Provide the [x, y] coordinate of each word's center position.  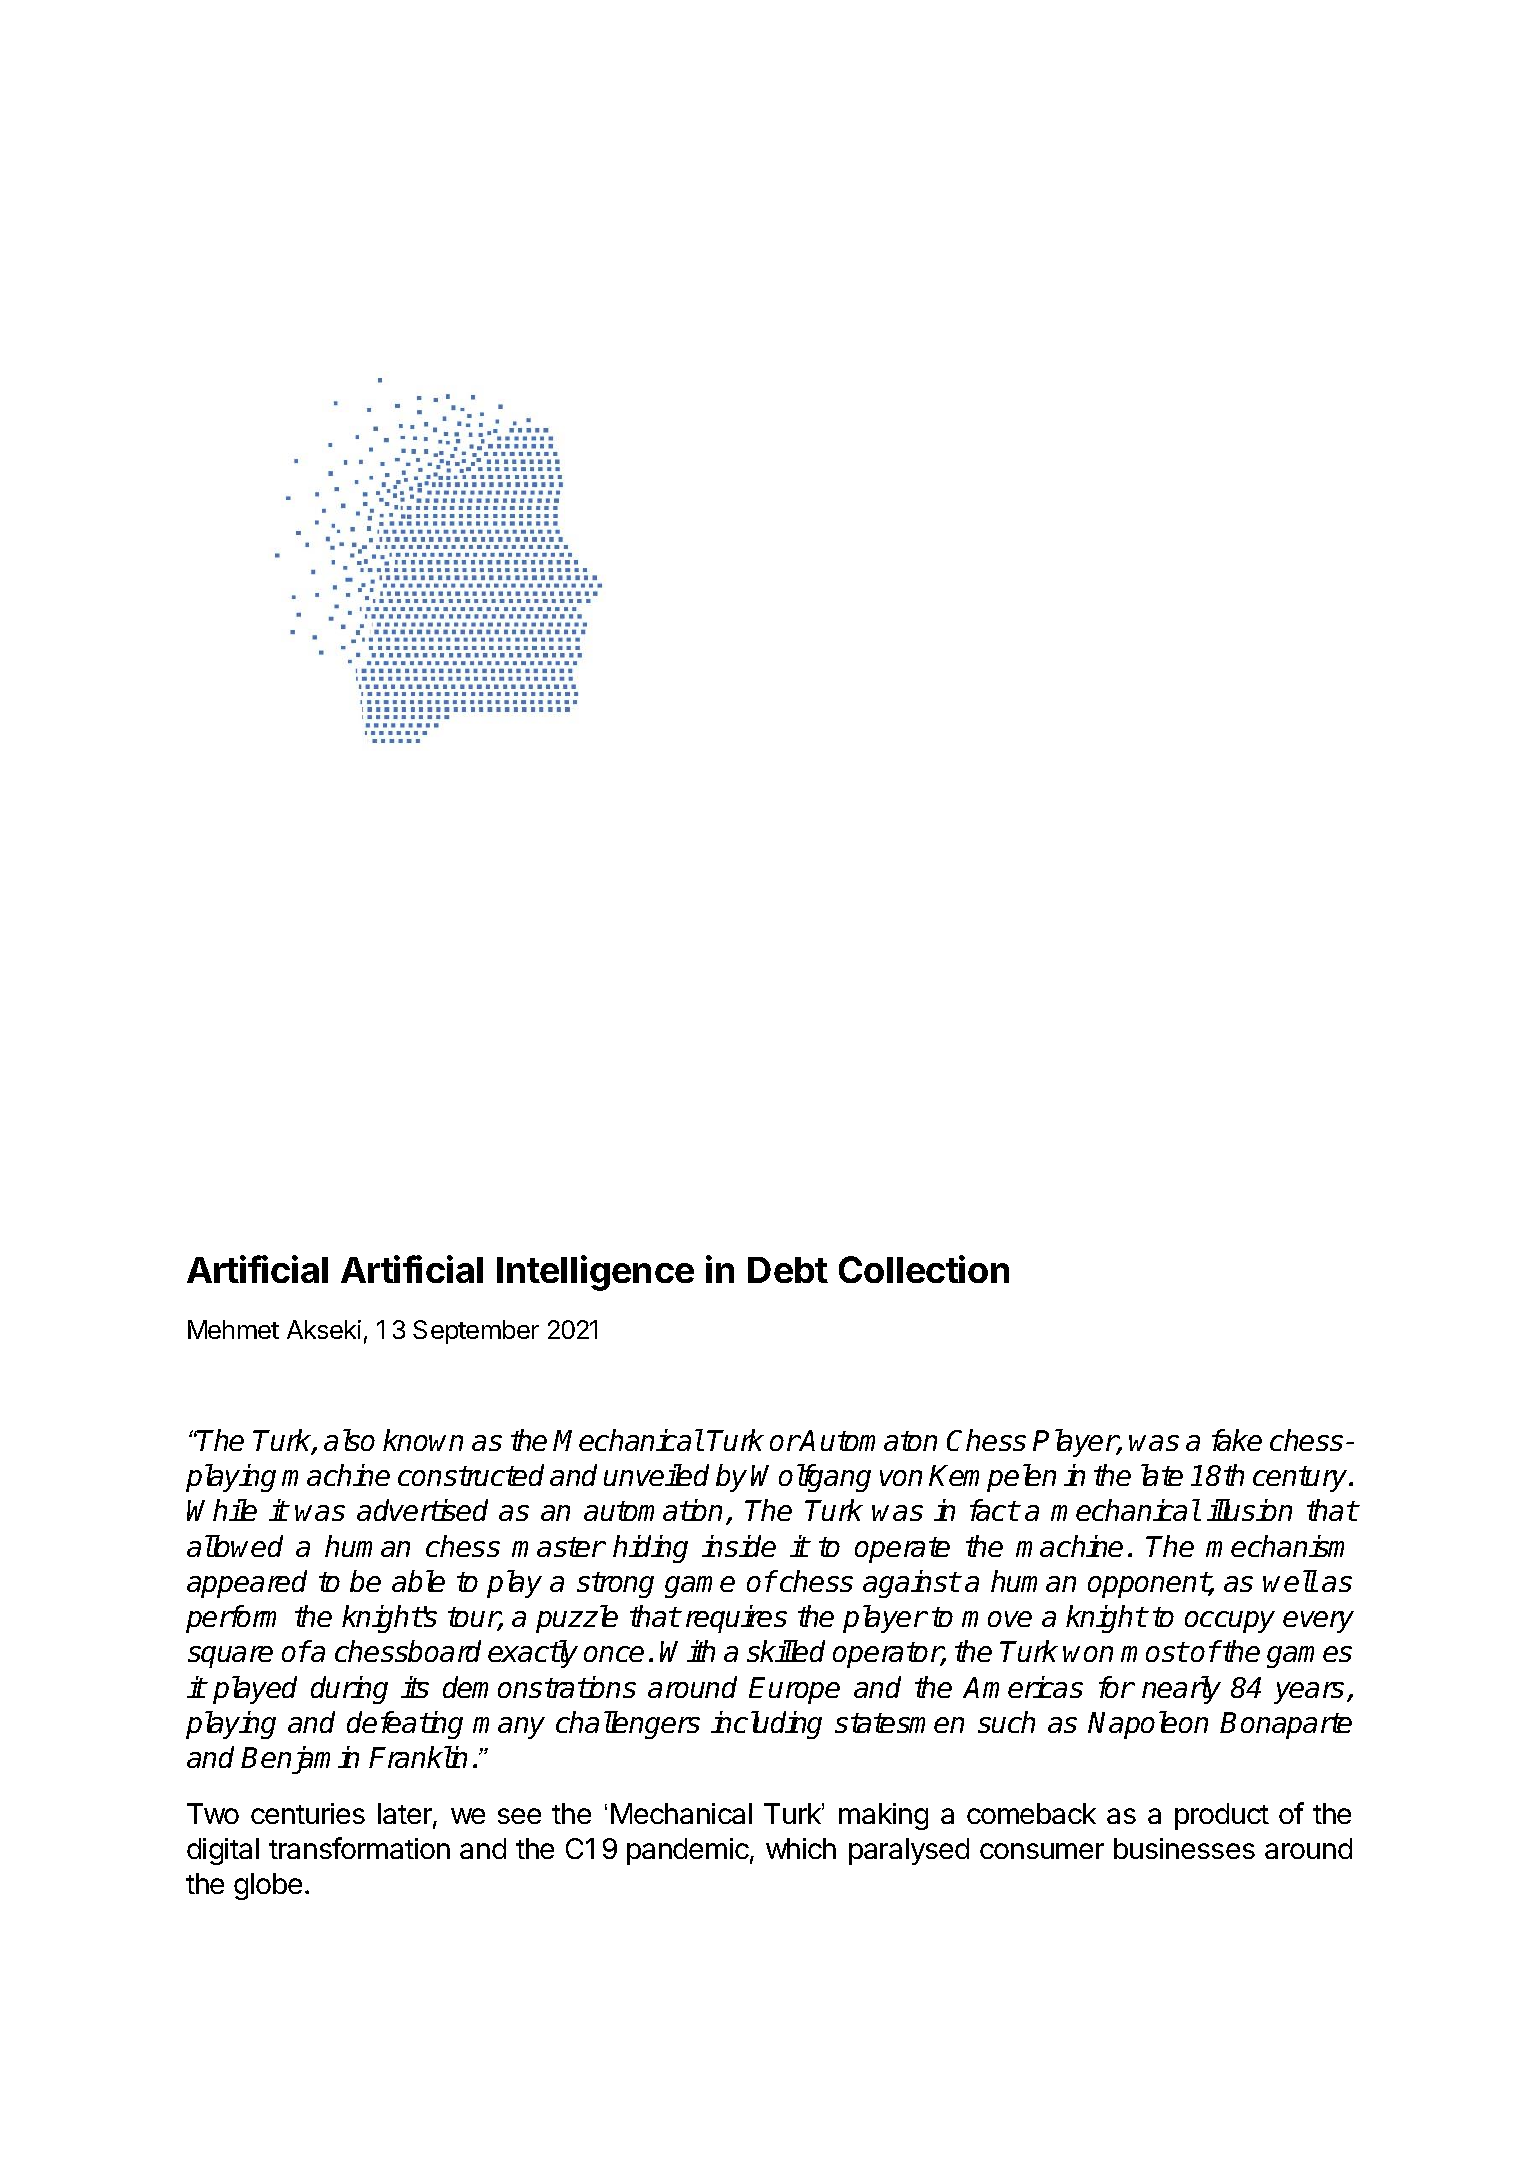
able [418, 1581]
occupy [1230, 1622]
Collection [924, 1269]
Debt [788, 1270]
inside [739, 1546]
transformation [359, 1848]
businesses [1184, 1848]
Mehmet [233, 1329]
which [801, 1848]
